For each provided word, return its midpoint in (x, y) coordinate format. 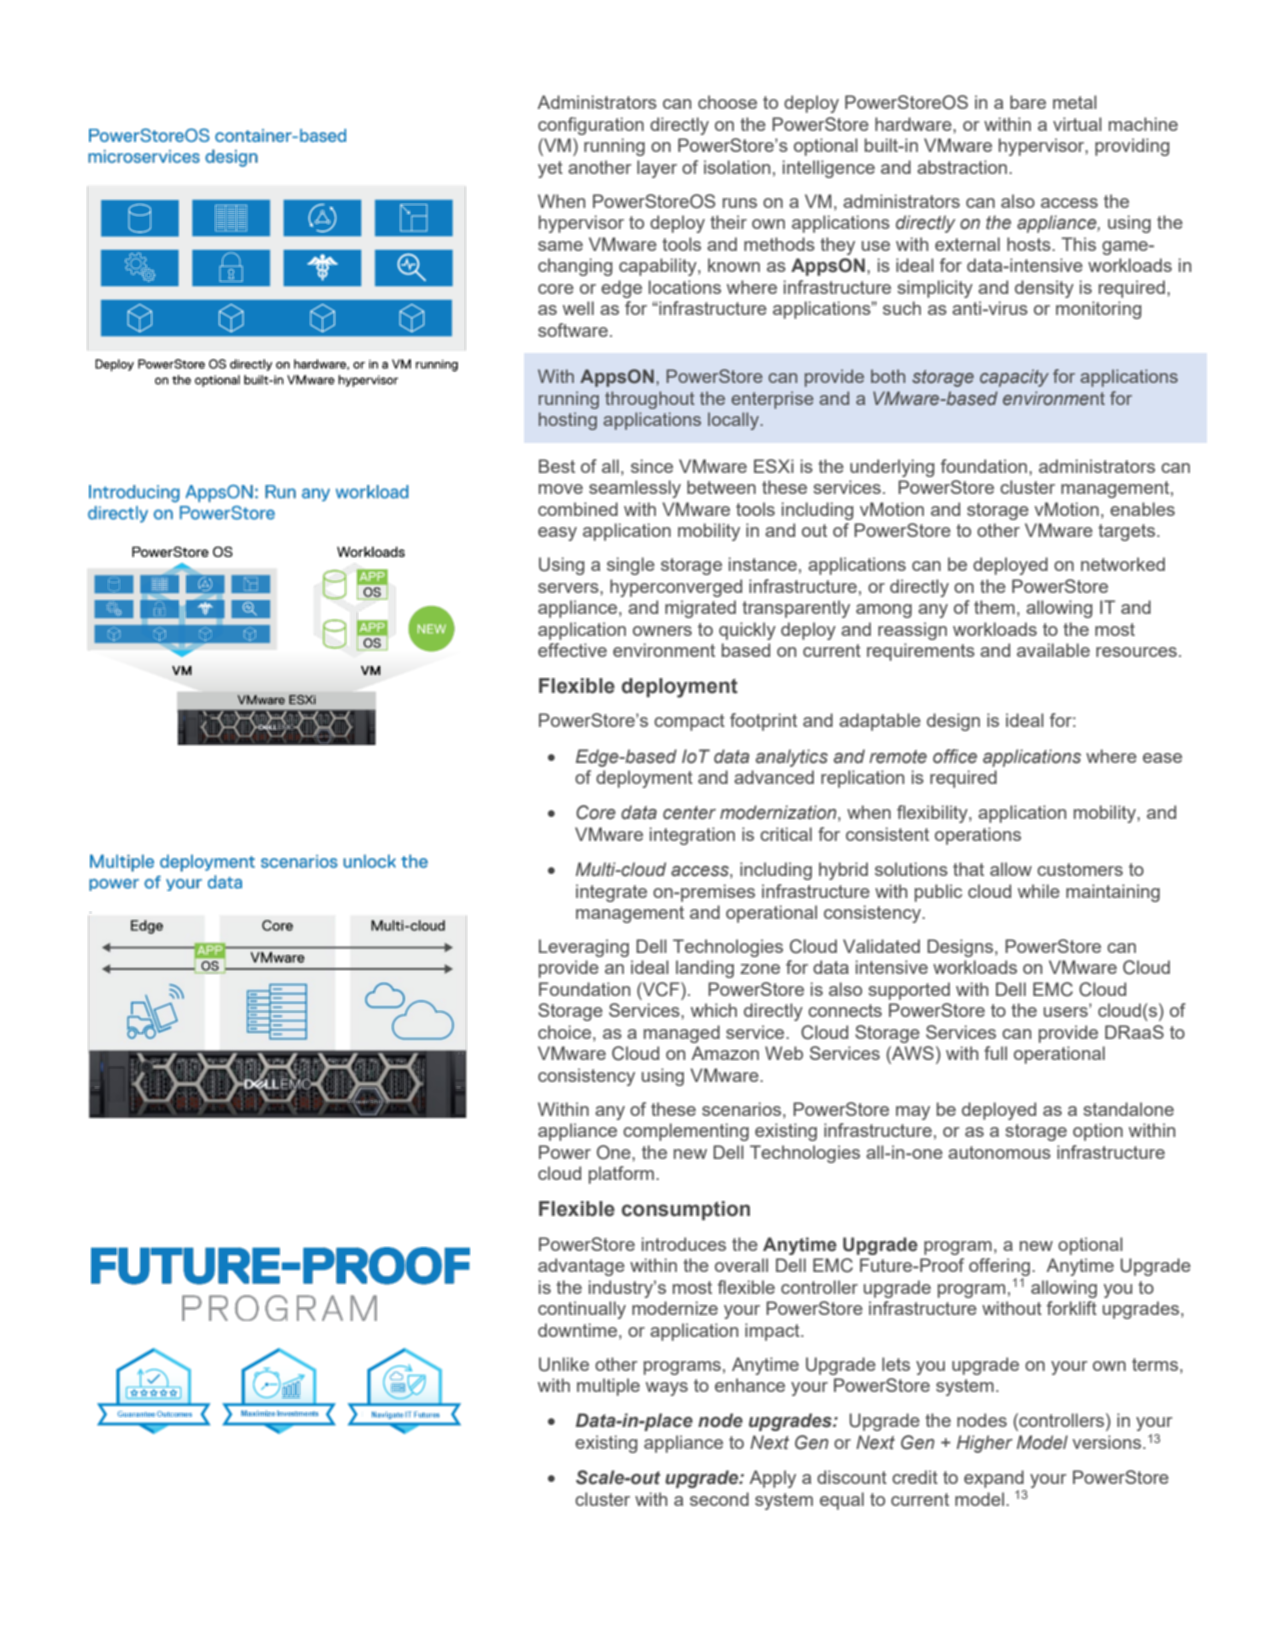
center (689, 813)
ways (667, 1389)
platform (621, 1175)
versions (1108, 1442)
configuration (591, 126)
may (913, 1113)
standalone (1128, 1109)
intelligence (829, 169)
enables (1142, 509)
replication (862, 779)
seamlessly (635, 489)
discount (852, 1477)
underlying (892, 468)
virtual (1077, 124)
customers (1080, 869)
